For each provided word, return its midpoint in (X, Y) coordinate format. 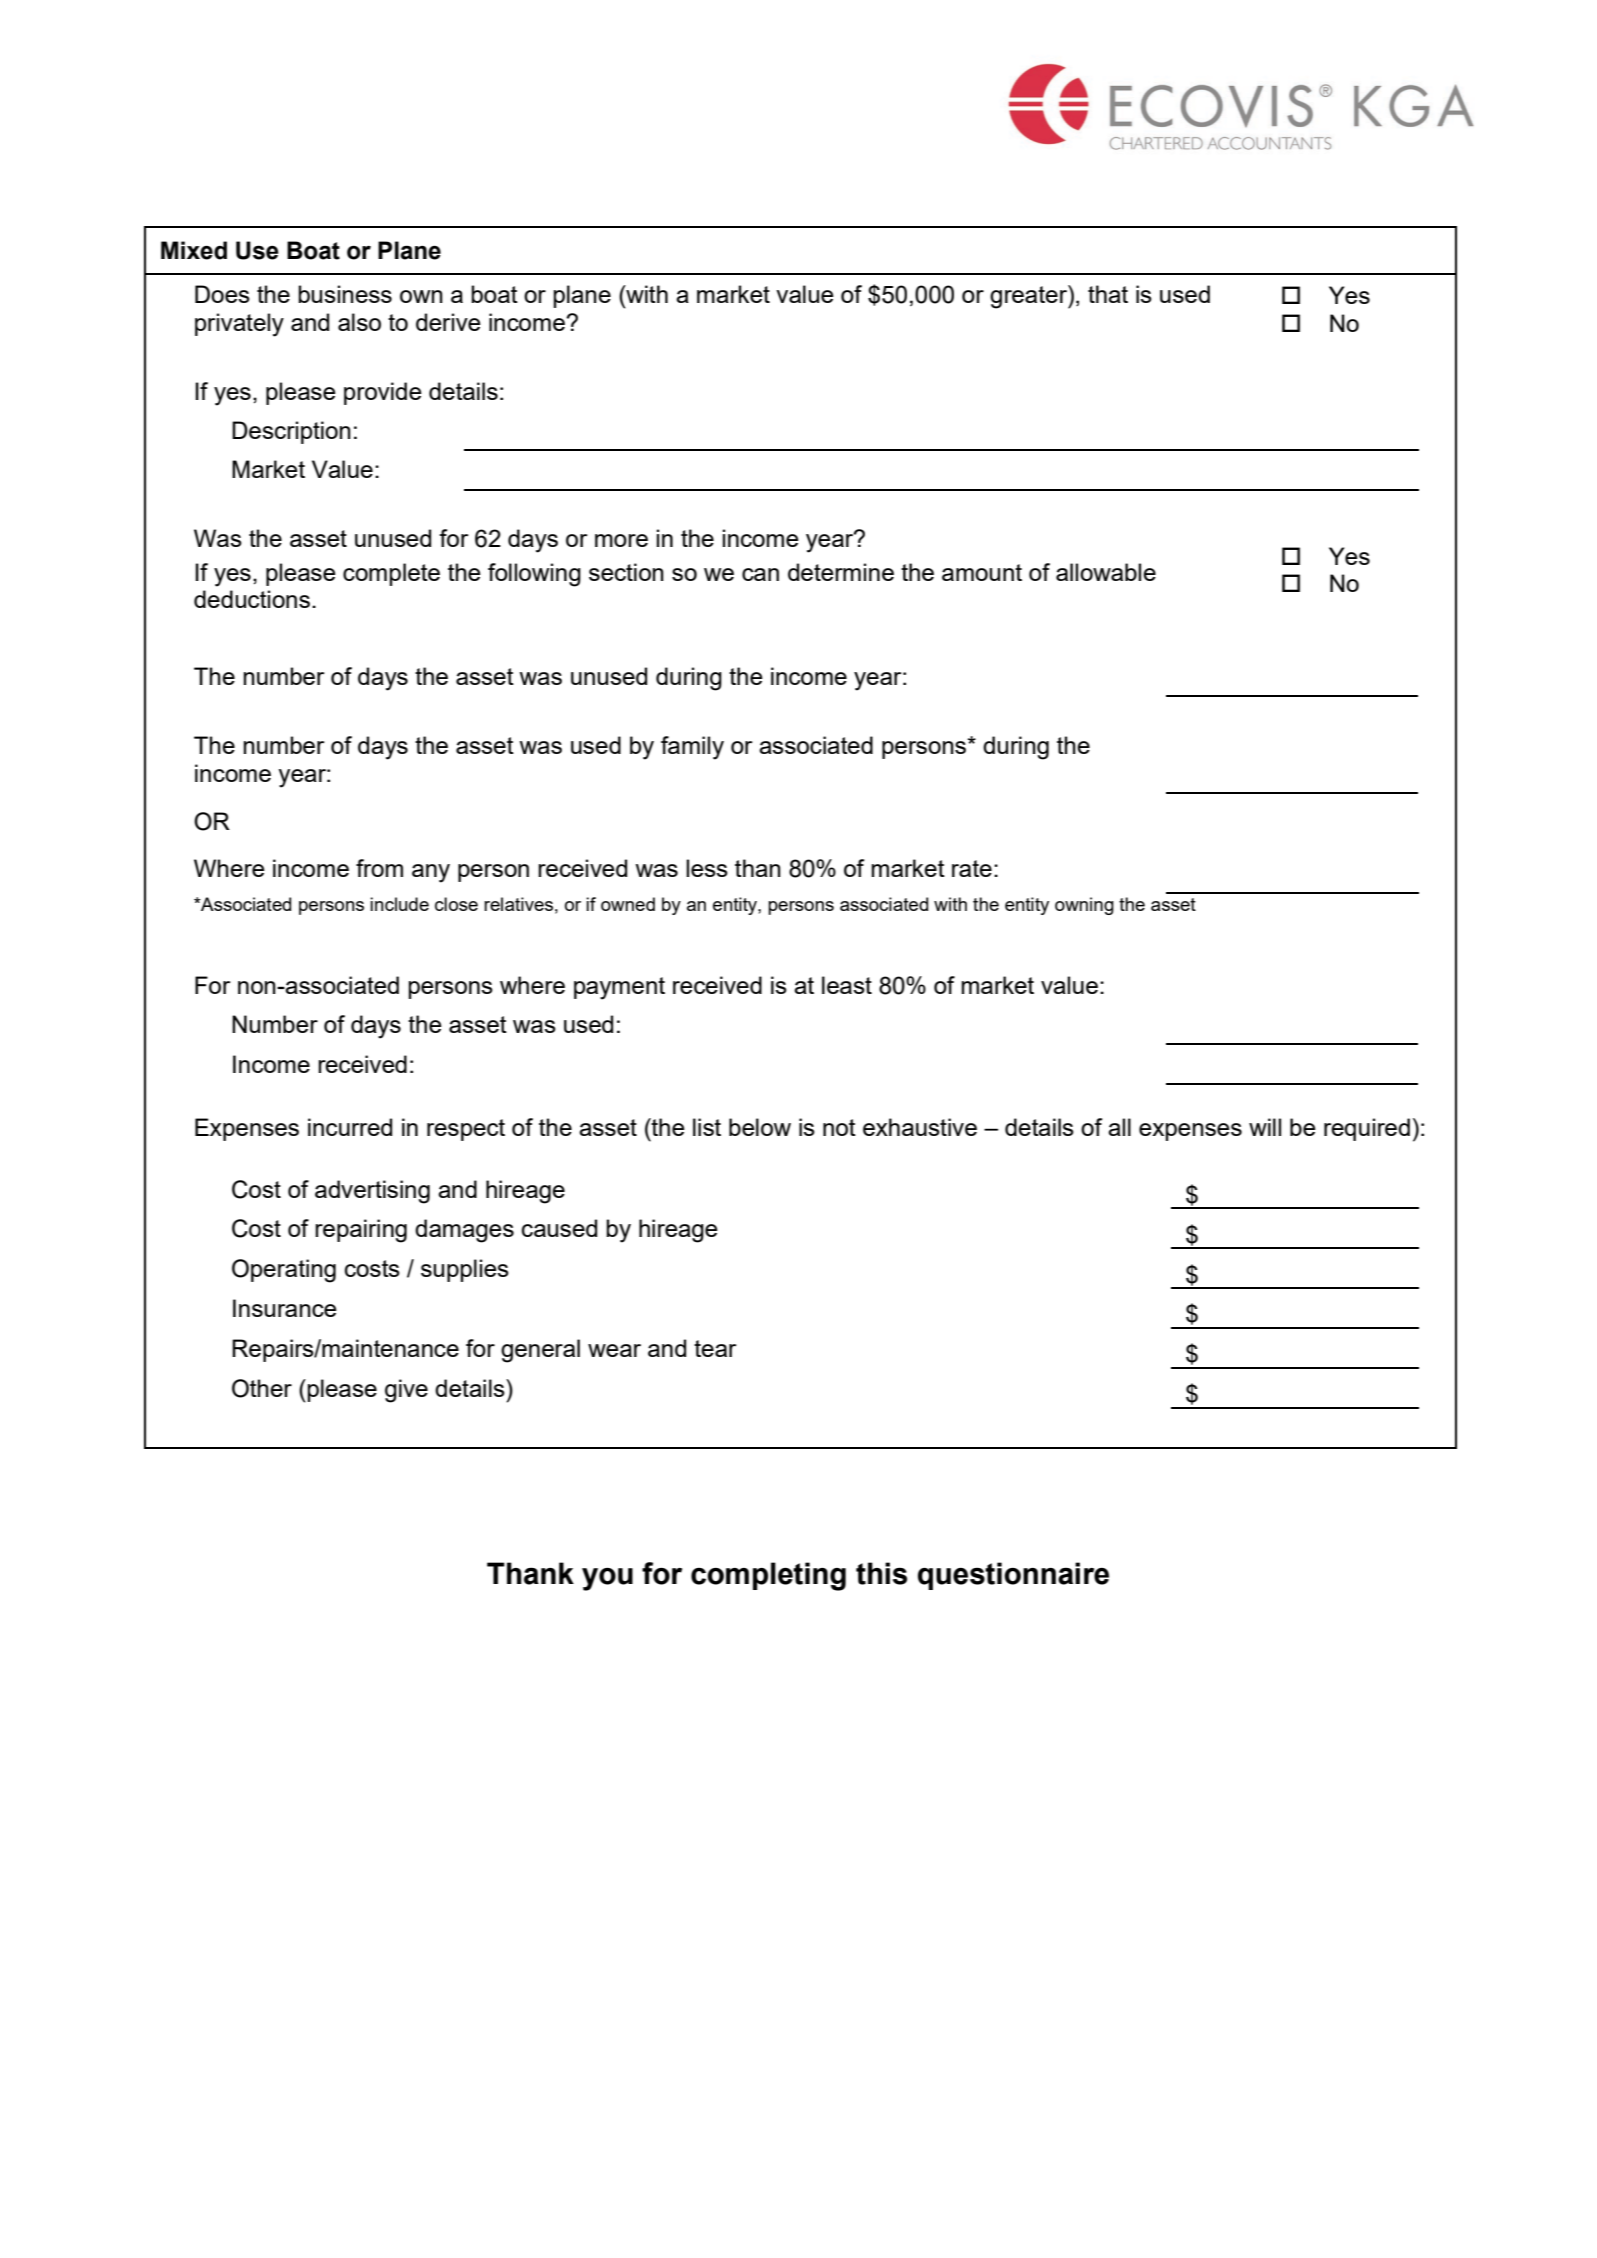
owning (1084, 906)
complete (391, 574)
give (406, 1391)
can (760, 574)
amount (982, 572)
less (707, 868)
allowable (1106, 572)
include (399, 904)
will (1265, 1127)
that (1108, 294)
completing (768, 1576)
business (345, 294)
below (760, 1127)
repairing (361, 1231)
